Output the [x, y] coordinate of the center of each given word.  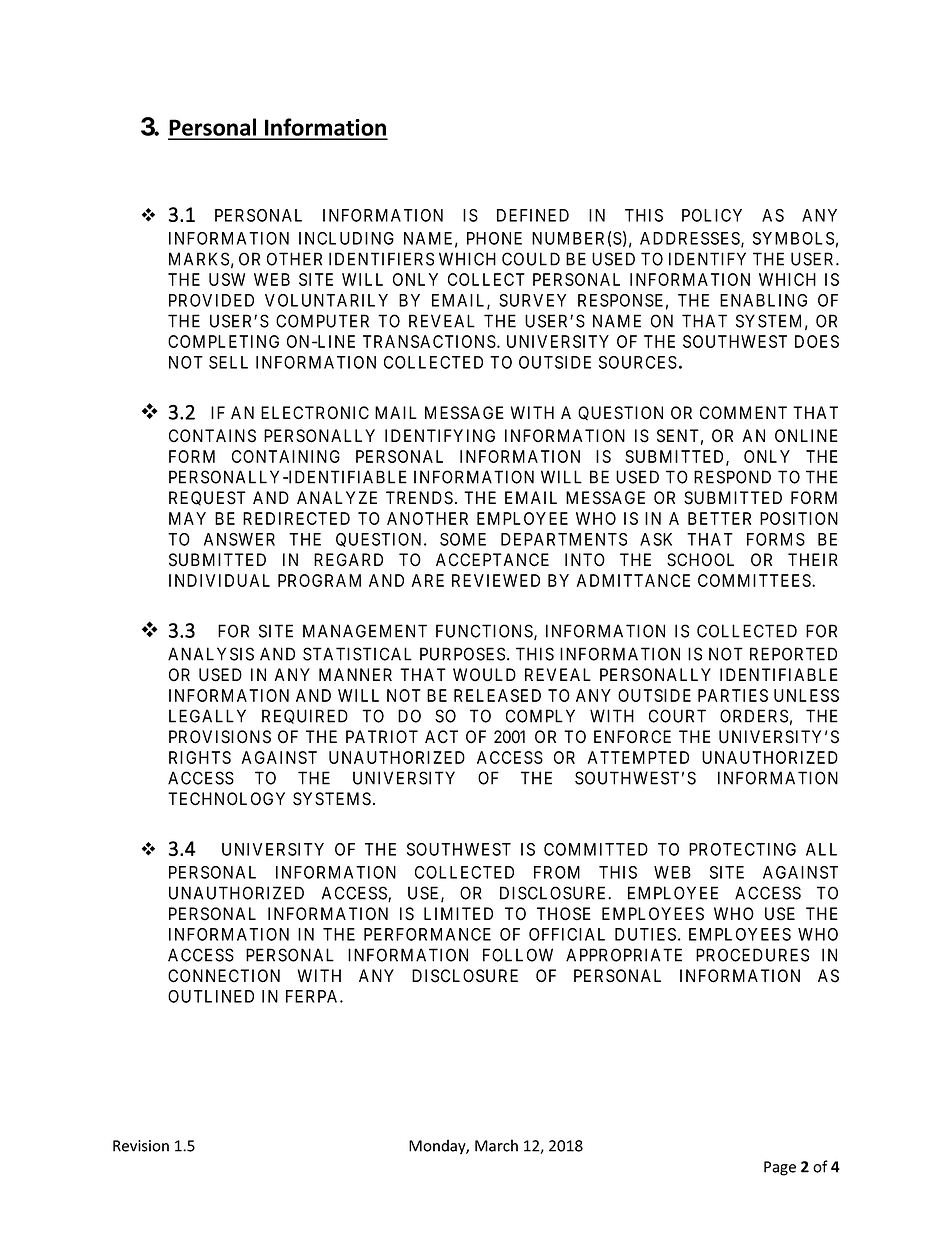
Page [780, 1168]
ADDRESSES [691, 239]
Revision [141, 1146]
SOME [463, 539]
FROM [557, 872]
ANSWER [239, 539]
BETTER [719, 518]
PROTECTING [742, 849]
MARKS [199, 259]
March [496, 1145]
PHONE [494, 238]
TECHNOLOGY [226, 799]
